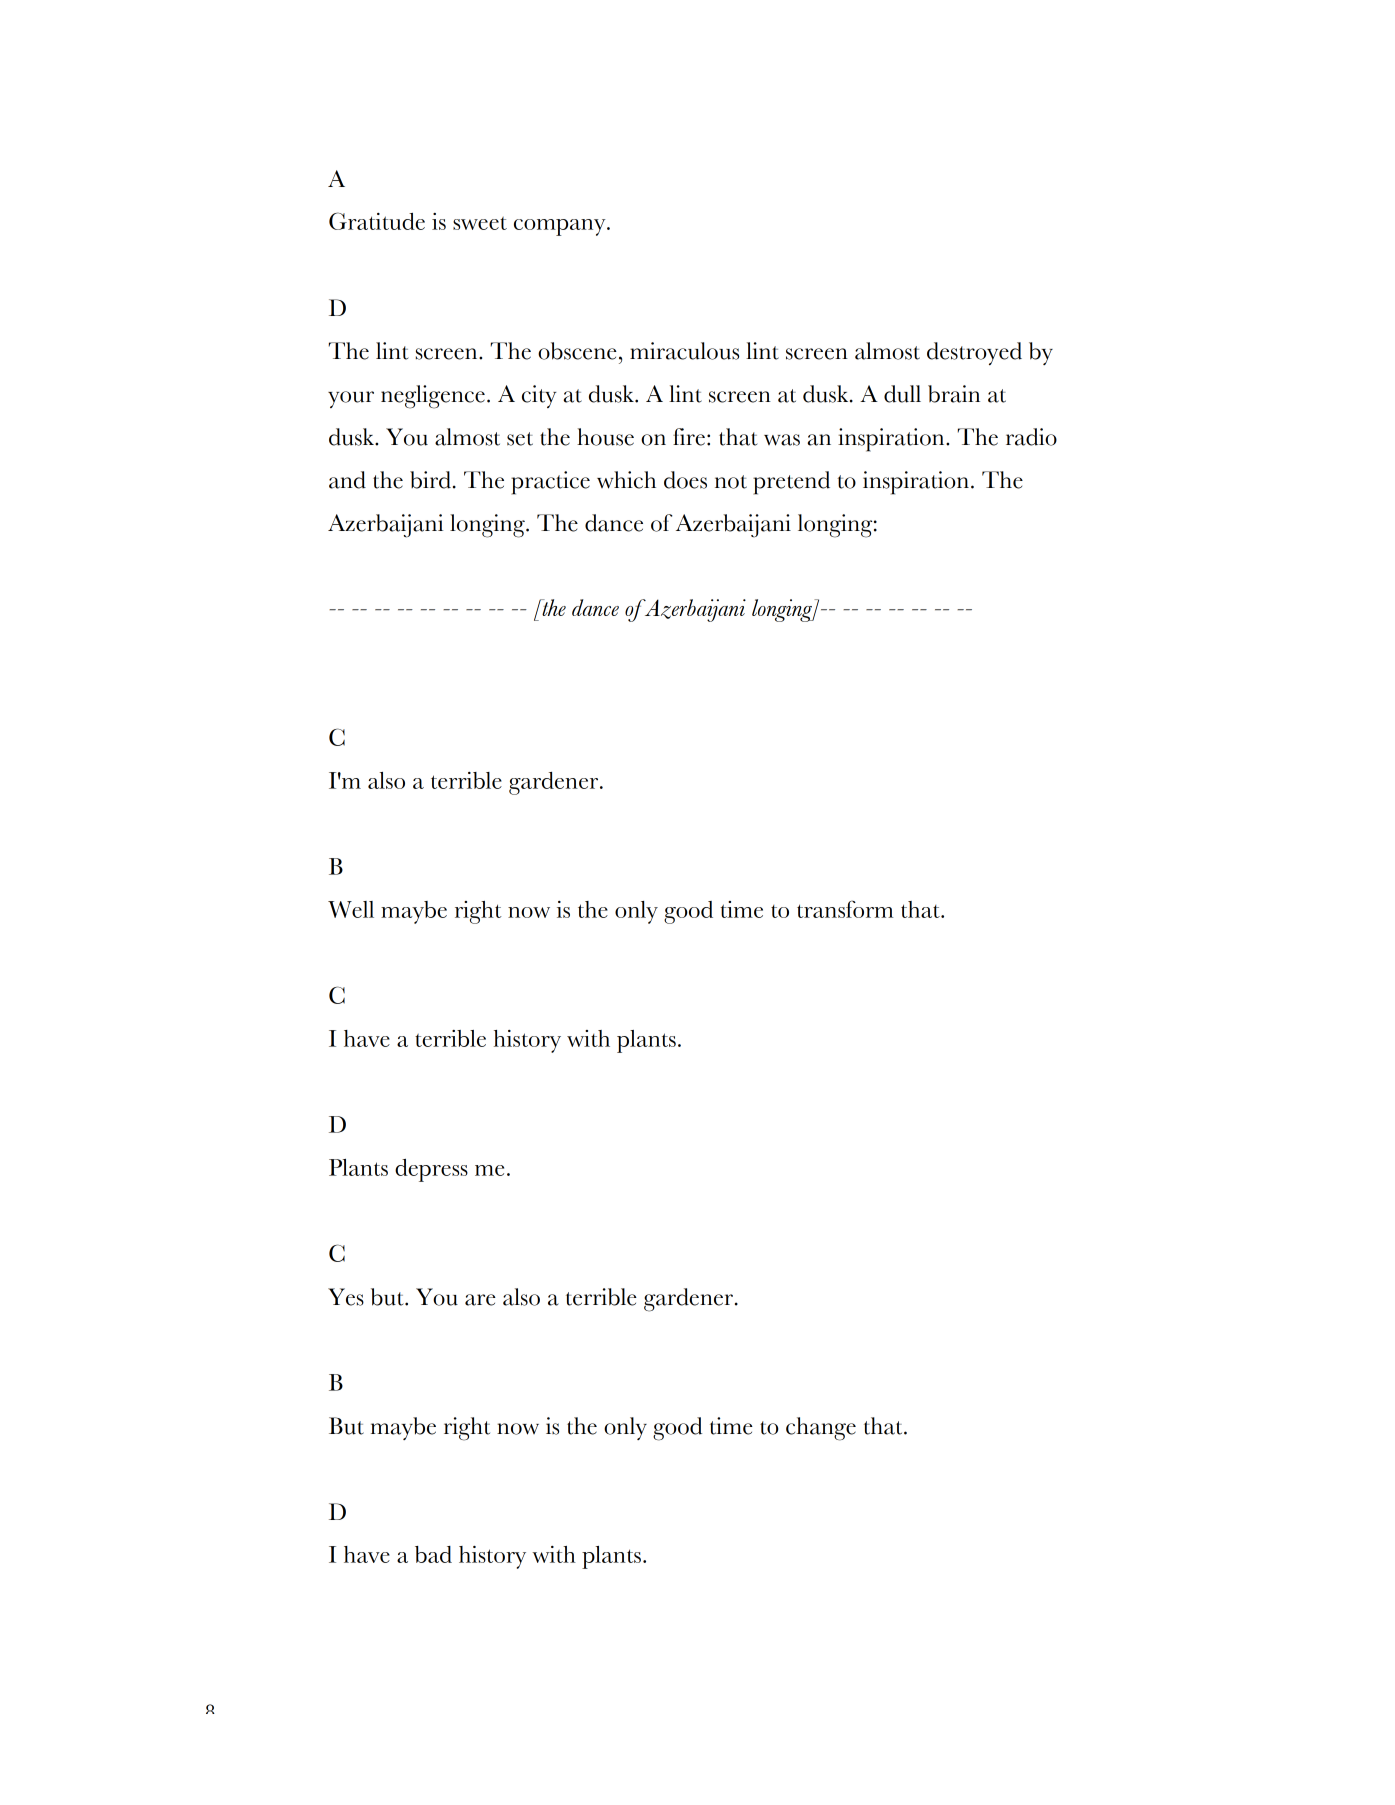  What do you see at coordinates (821, 1429) in the image?
I see `change` at bounding box center [821, 1429].
